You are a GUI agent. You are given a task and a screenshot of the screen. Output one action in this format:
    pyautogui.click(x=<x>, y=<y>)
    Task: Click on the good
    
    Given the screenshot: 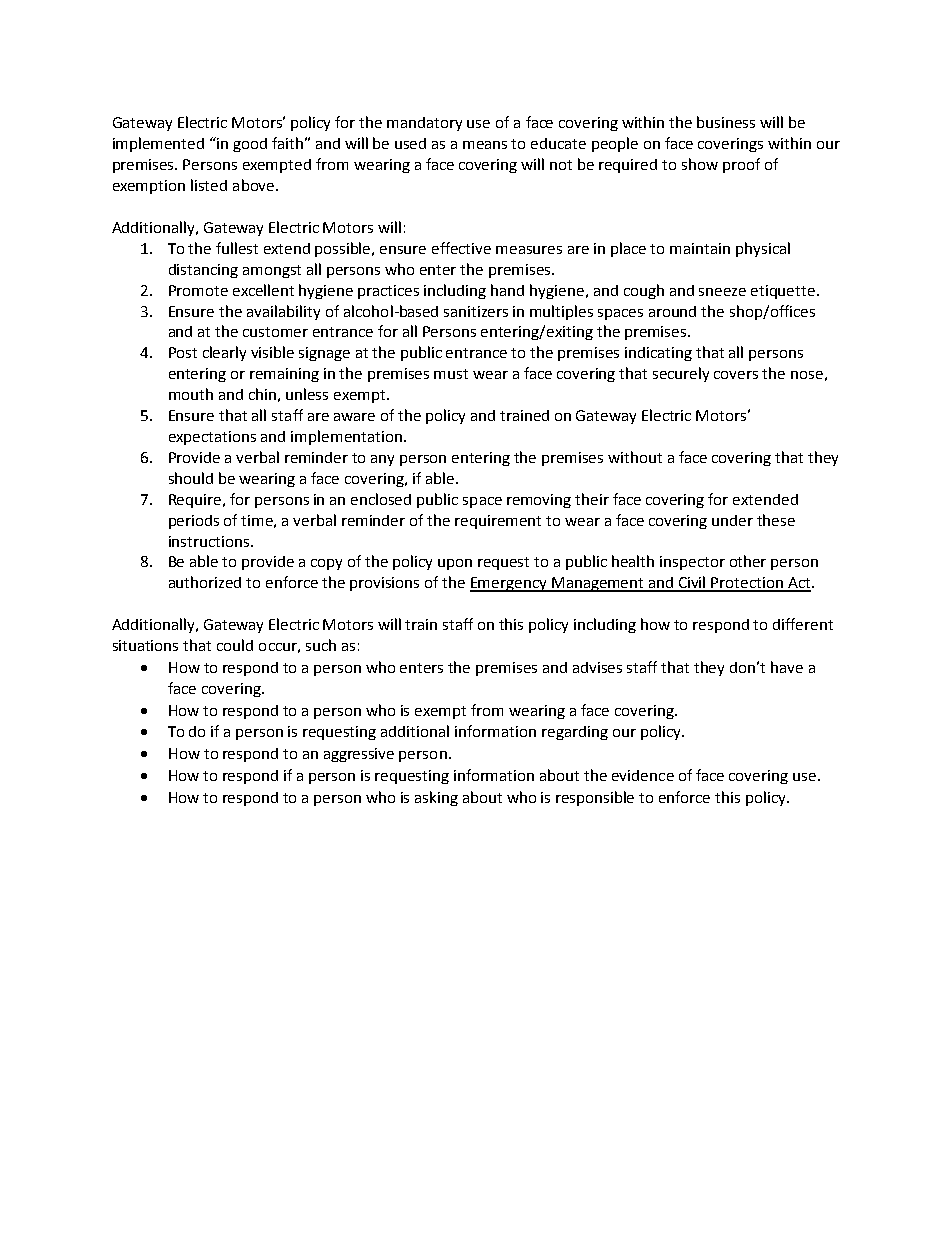 What is the action you would take?
    pyautogui.click(x=250, y=145)
